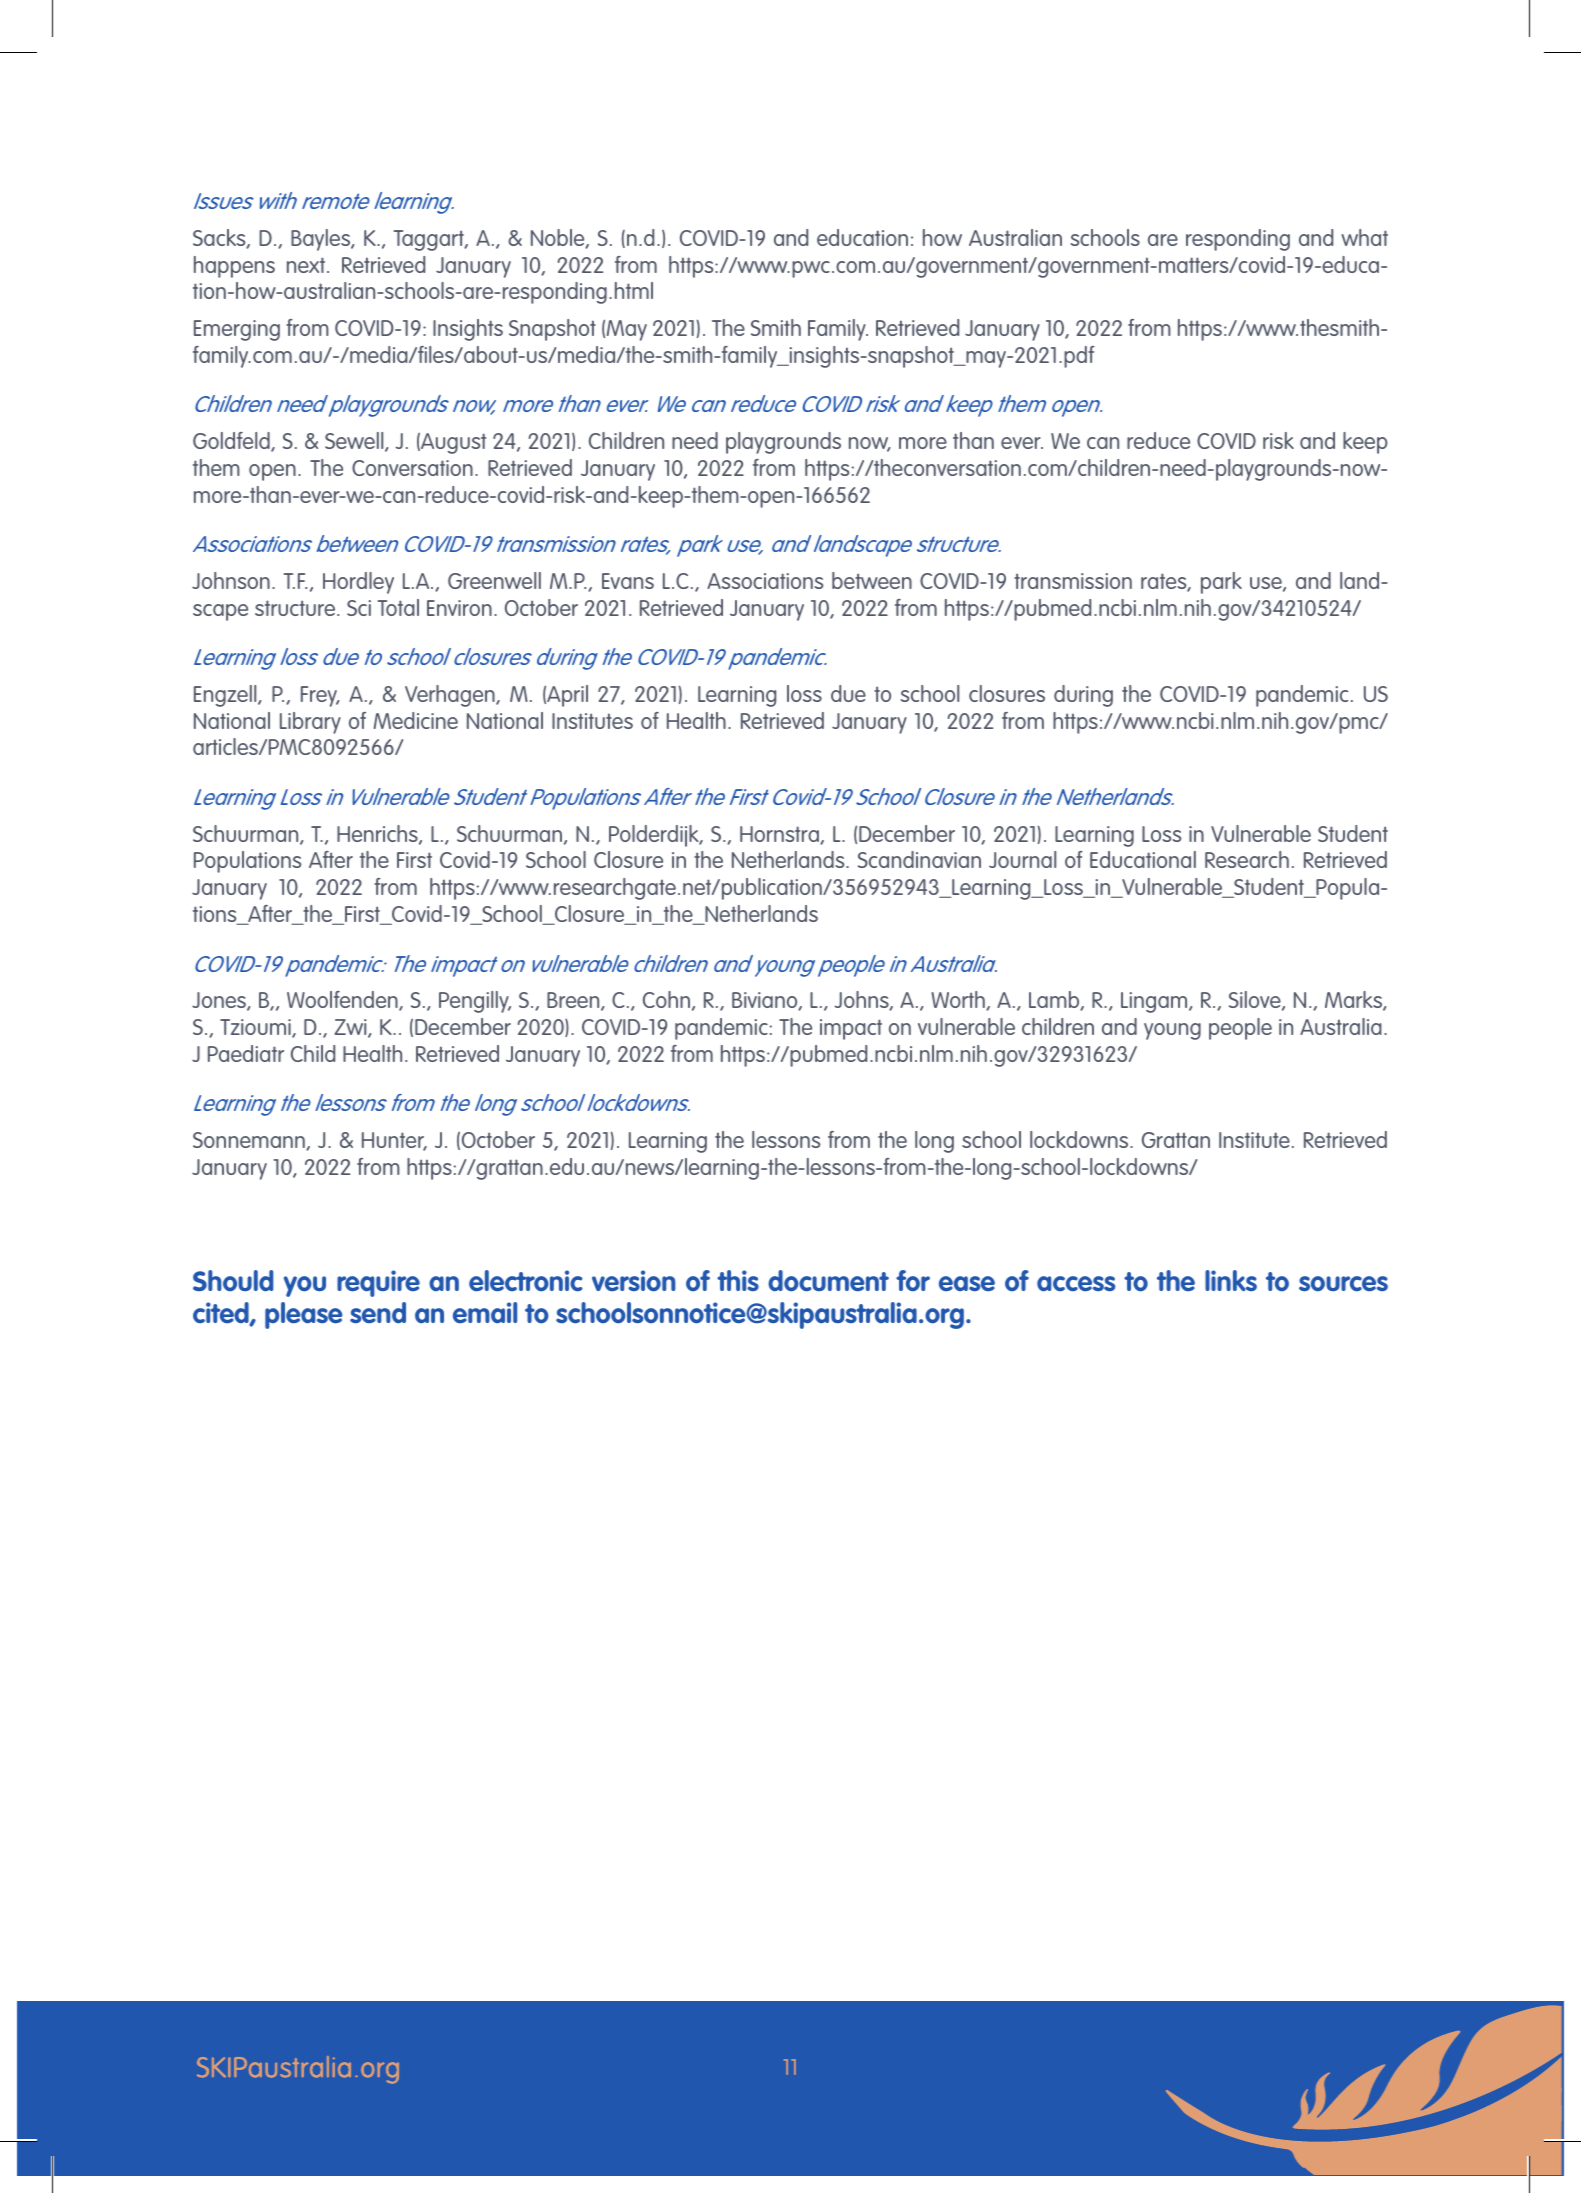 The width and height of the screenshot is (1581, 2193). I want to click on Cohn, so click(666, 999).
